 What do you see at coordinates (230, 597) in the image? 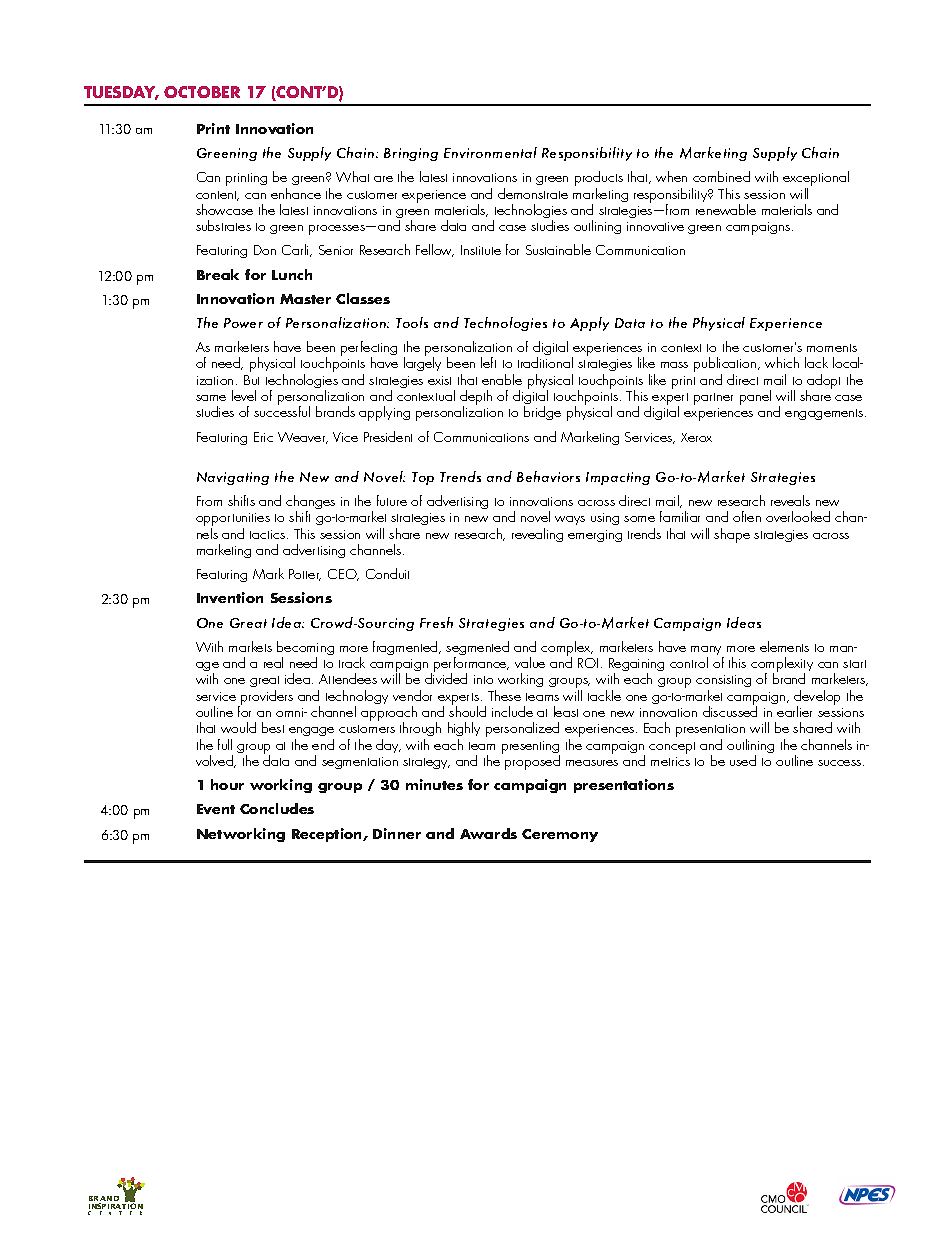
I see `Invention` at bounding box center [230, 597].
